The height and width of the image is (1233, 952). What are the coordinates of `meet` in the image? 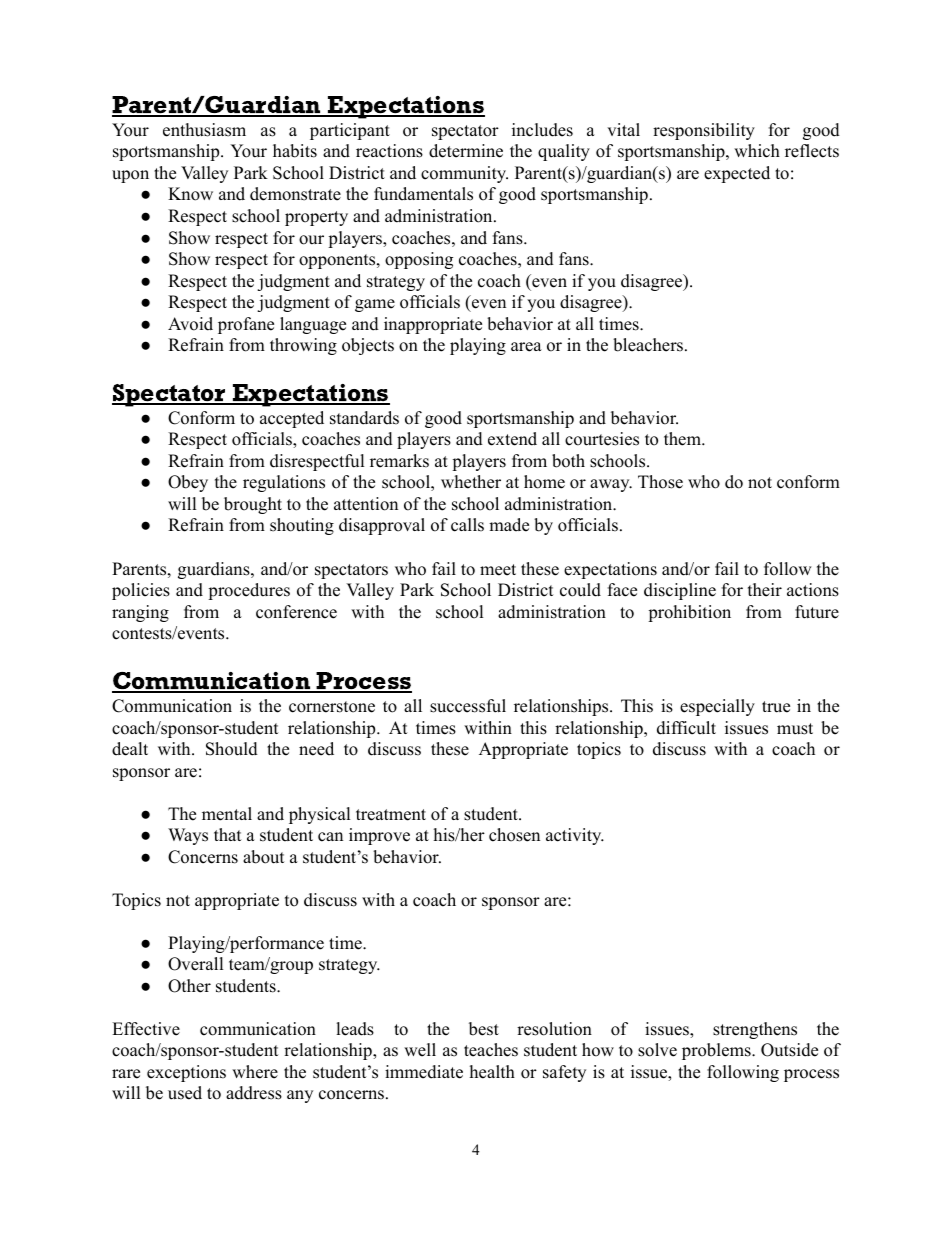 It's located at (498, 570).
